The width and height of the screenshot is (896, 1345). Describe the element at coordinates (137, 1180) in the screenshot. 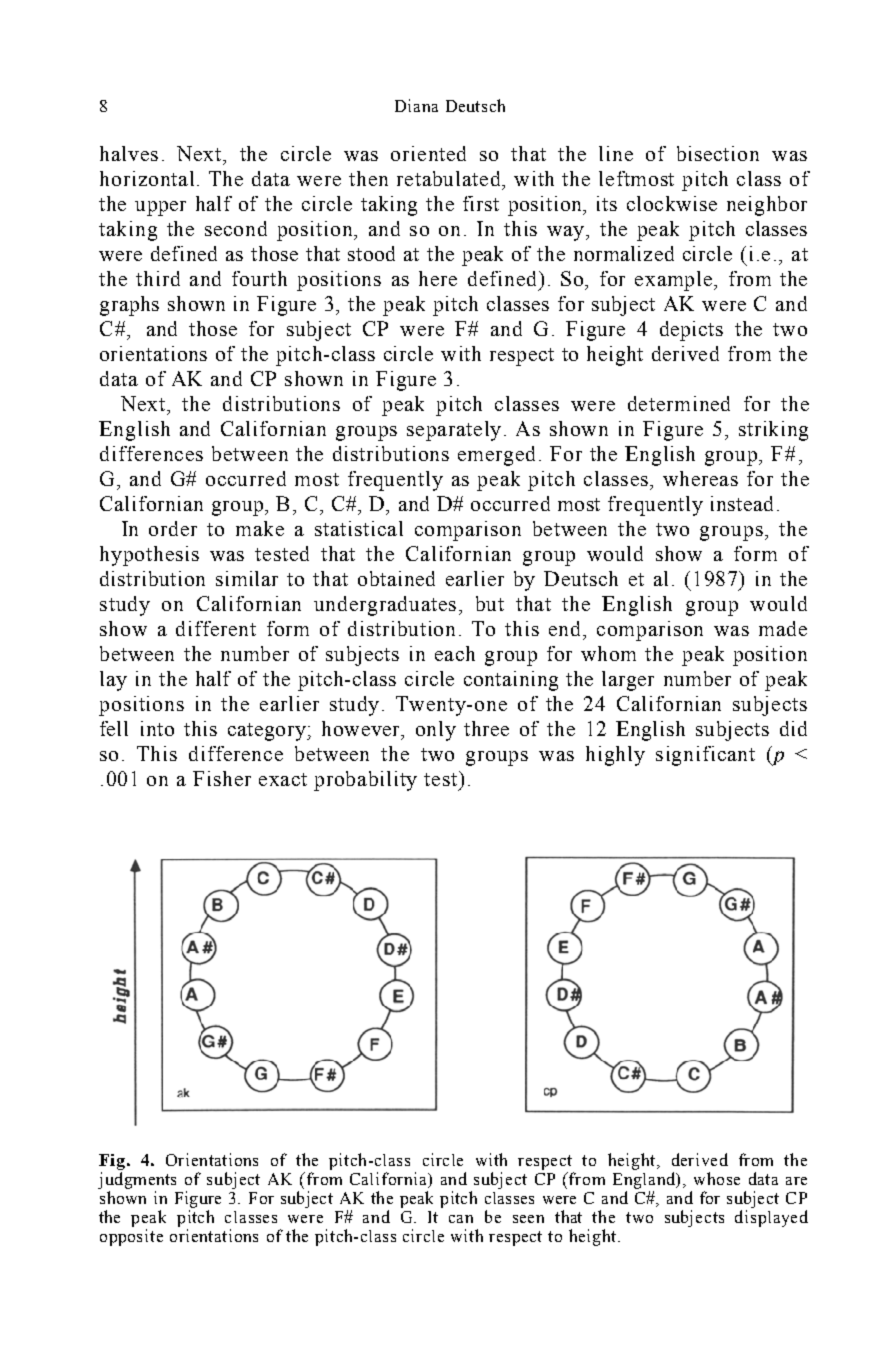

I see `judgments` at that location.
